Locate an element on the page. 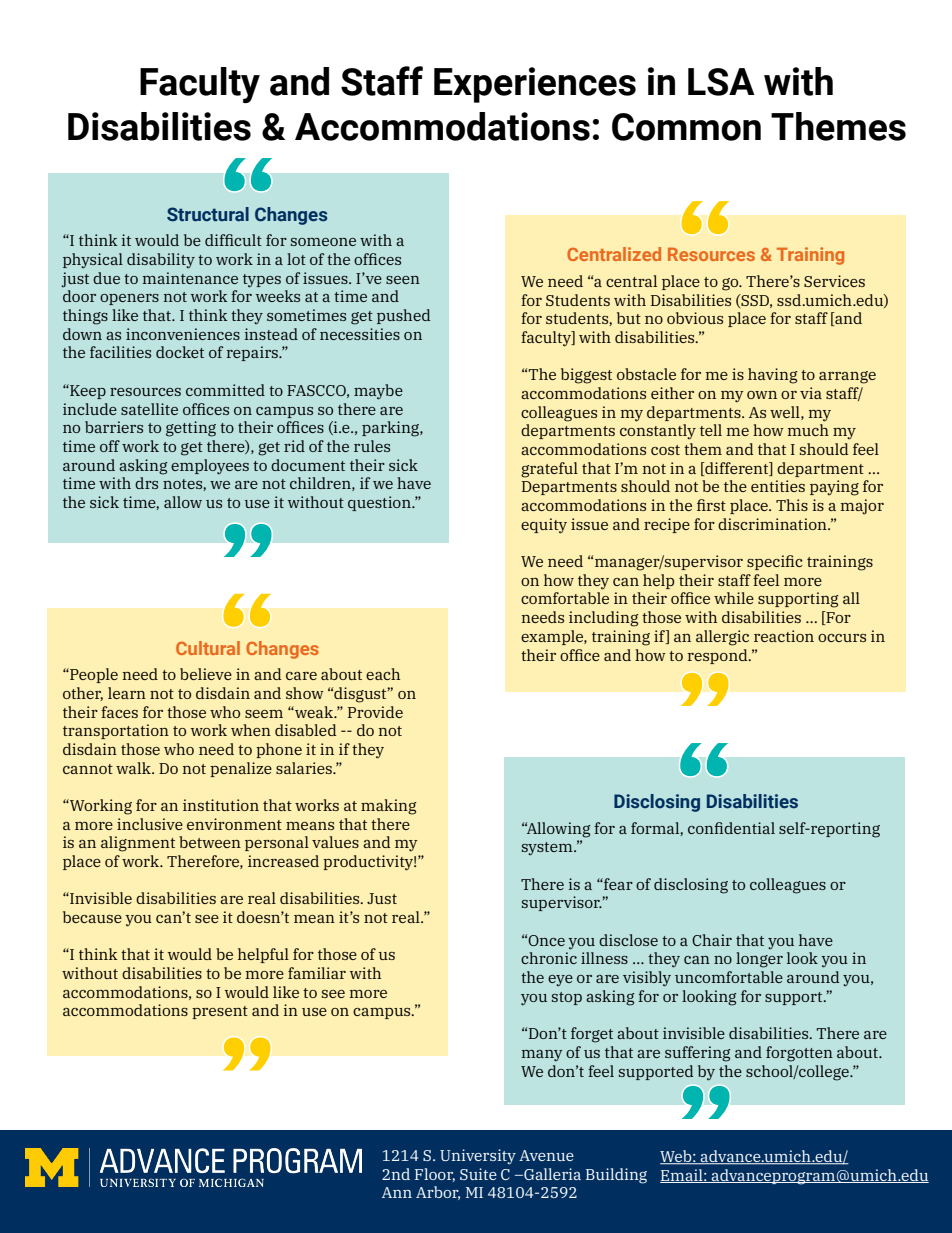 This image has width=952, height=1233. LSA is located at coordinates (721, 82).
